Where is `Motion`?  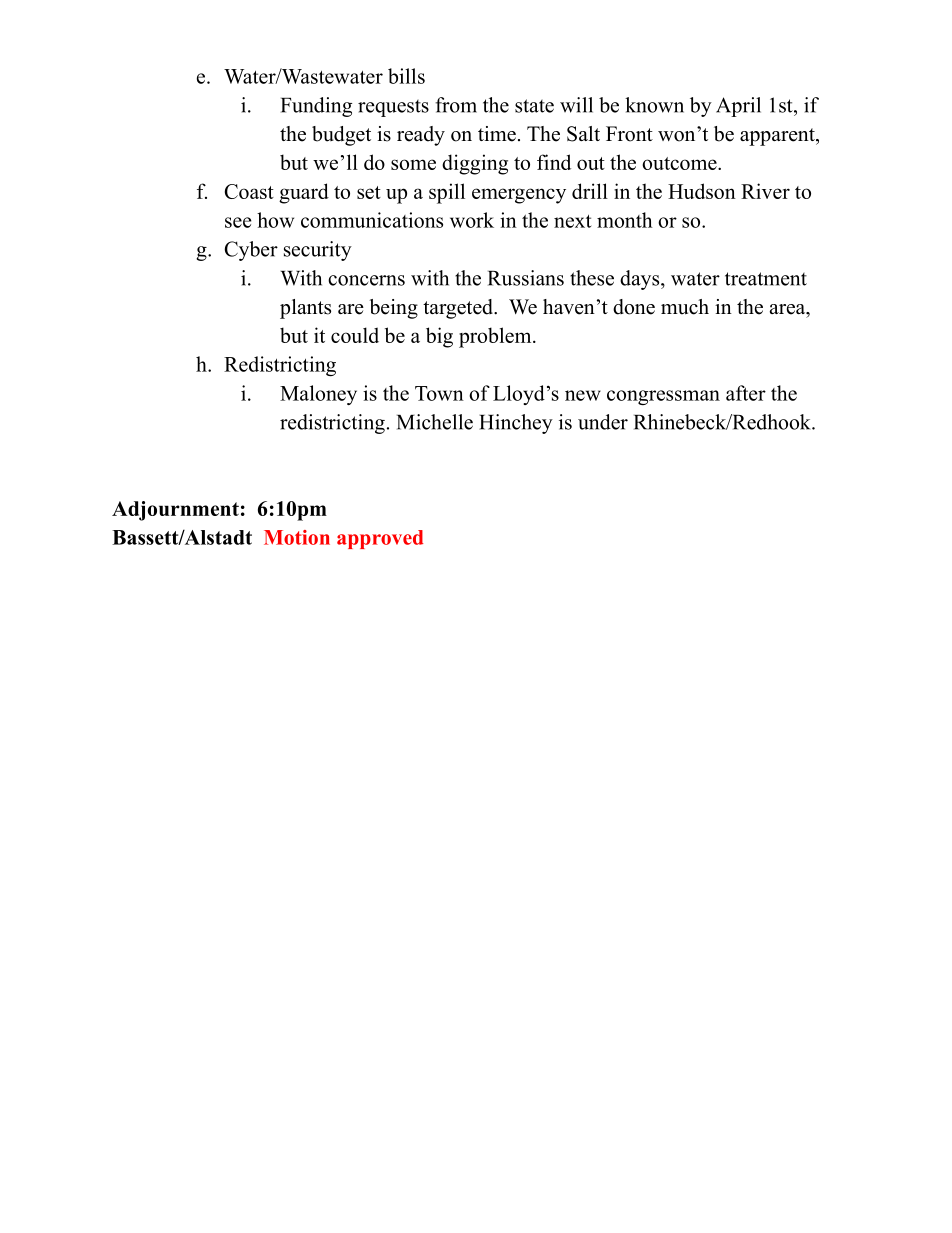 Motion is located at coordinates (297, 537).
